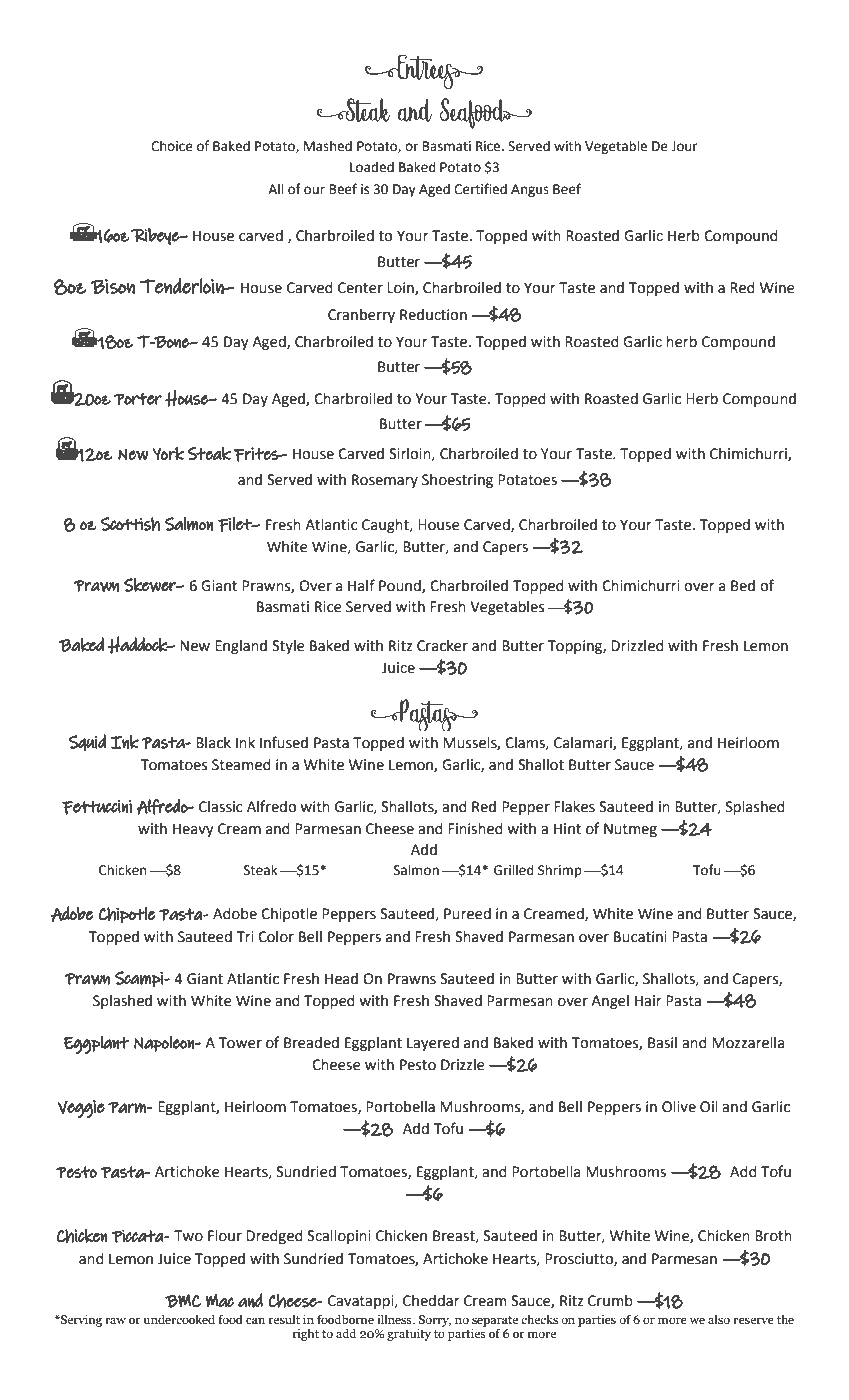  Describe the element at coordinates (584, 743) in the document. I see `Calamari` at that location.
